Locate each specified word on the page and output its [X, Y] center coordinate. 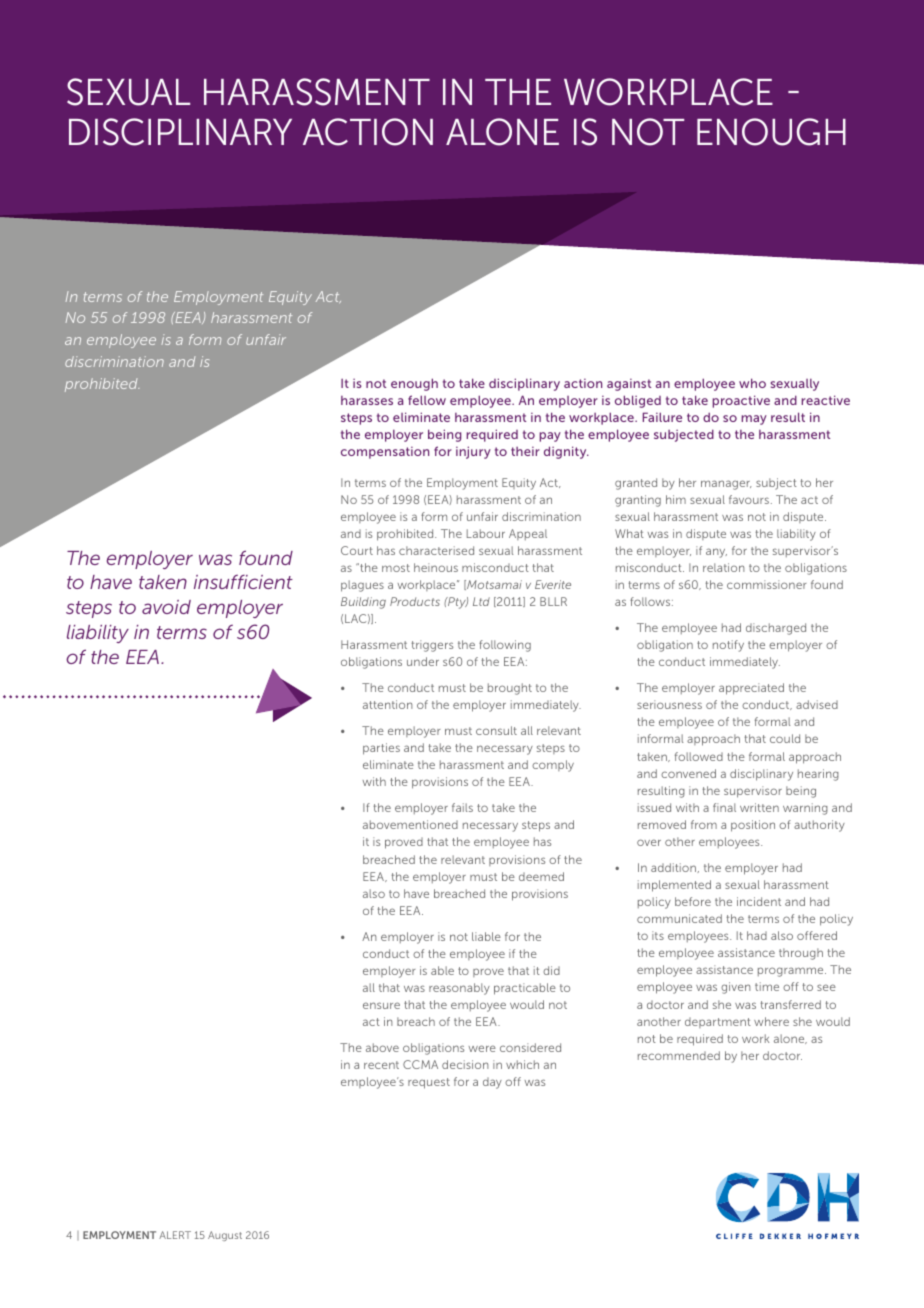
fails [462, 807]
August [225, 1236]
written [759, 807]
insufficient [243, 582]
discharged [776, 629]
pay [550, 437]
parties [381, 749]
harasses [367, 400]
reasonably [459, 989]
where [771, 1021]
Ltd [481, 601]
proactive [741, 401]
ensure [381, 1005]
